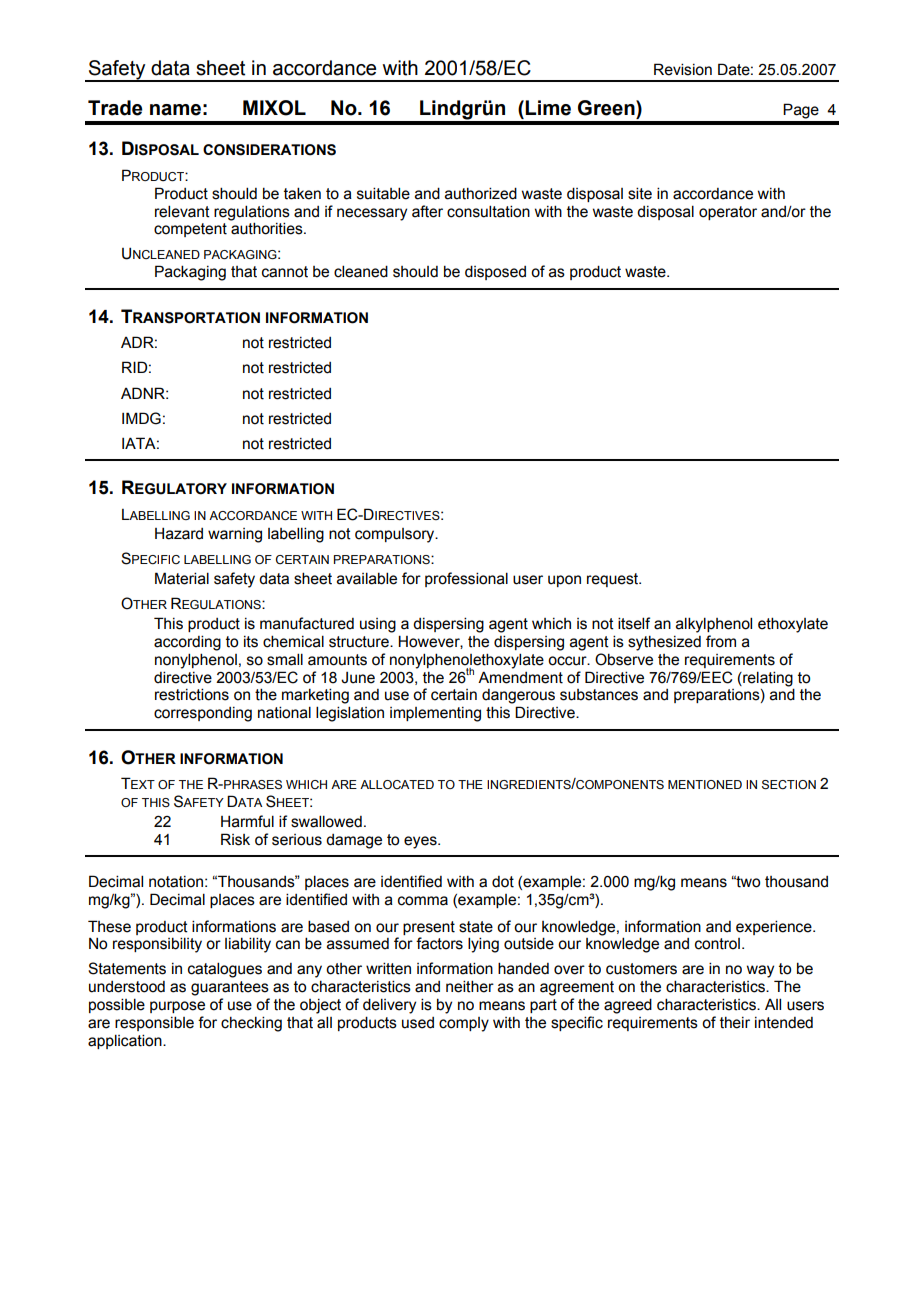  What do you see at coordinates (378, 625) in the page?
I see `using` at bounding box center [378, 625].
